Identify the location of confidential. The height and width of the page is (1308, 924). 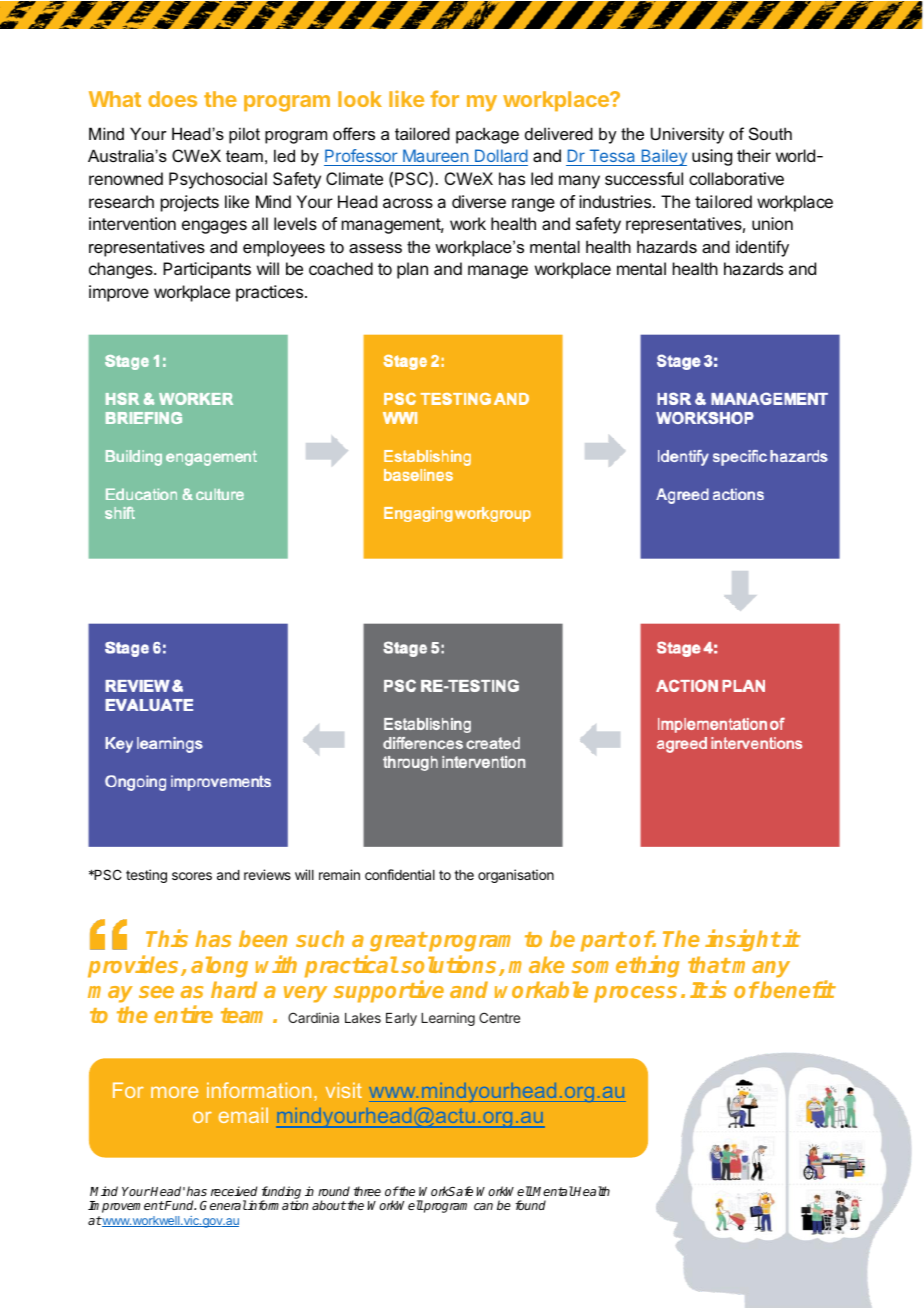
(400, 874).
